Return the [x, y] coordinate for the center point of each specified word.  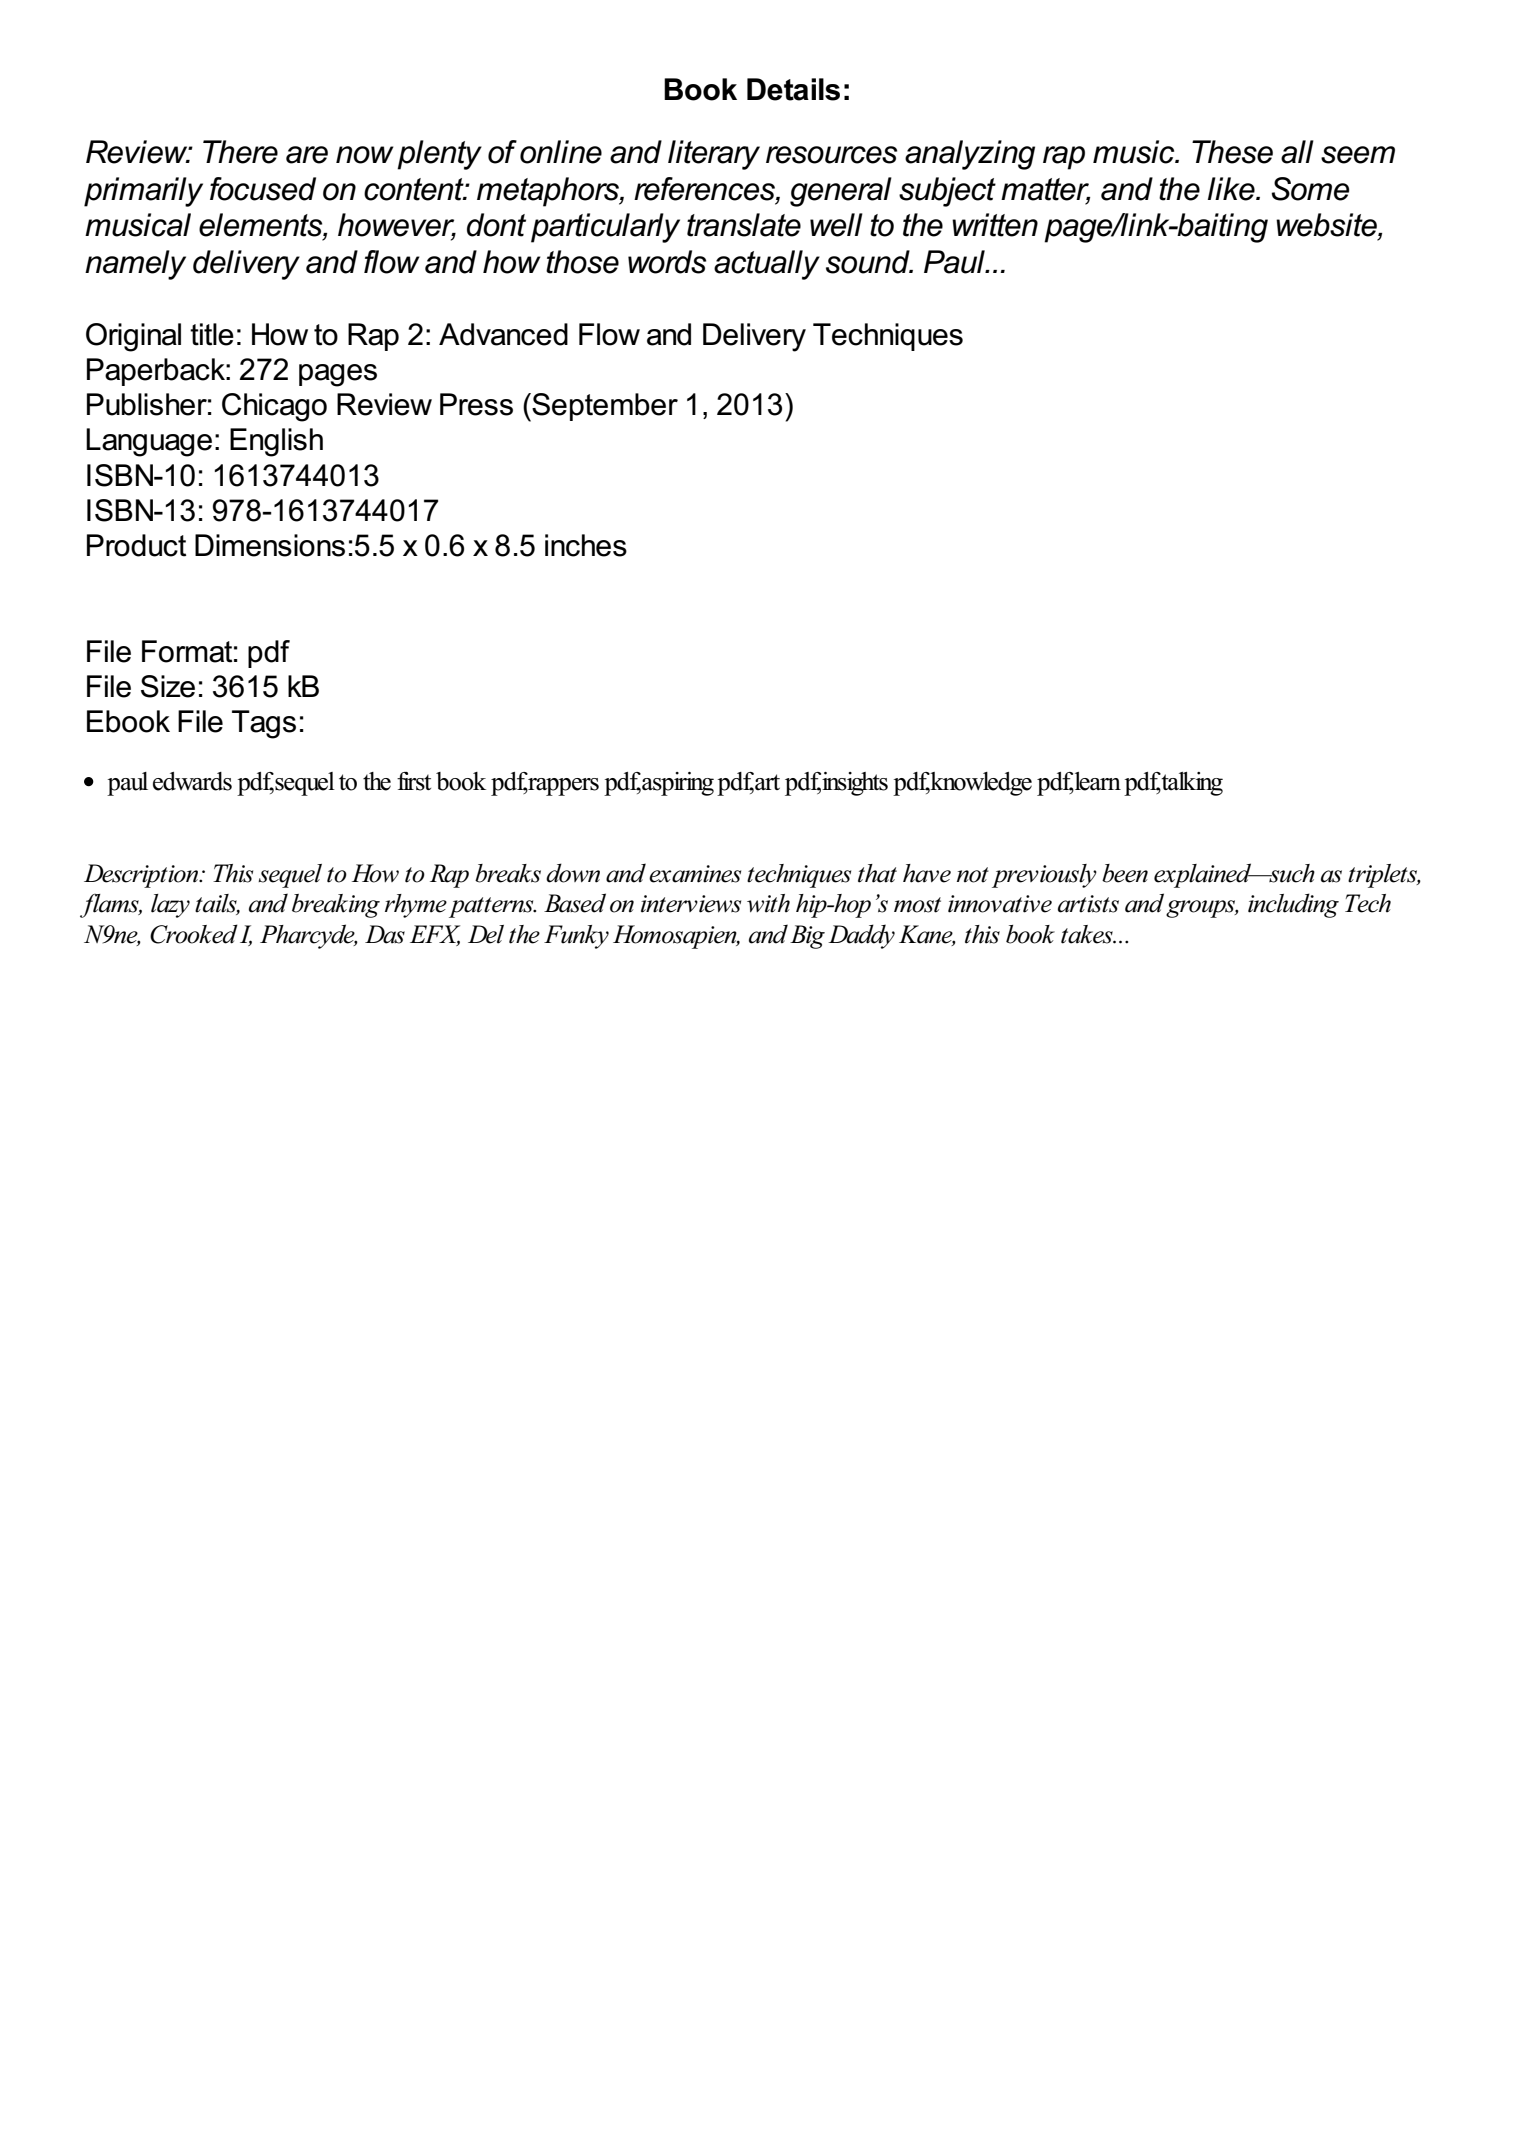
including [1293, 905]
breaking [336, 906]
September [604, 407]
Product [136, 545]
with [768, 903]
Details [793, 89]
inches [586, 545]
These [1232, 152]
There [240, 152]
